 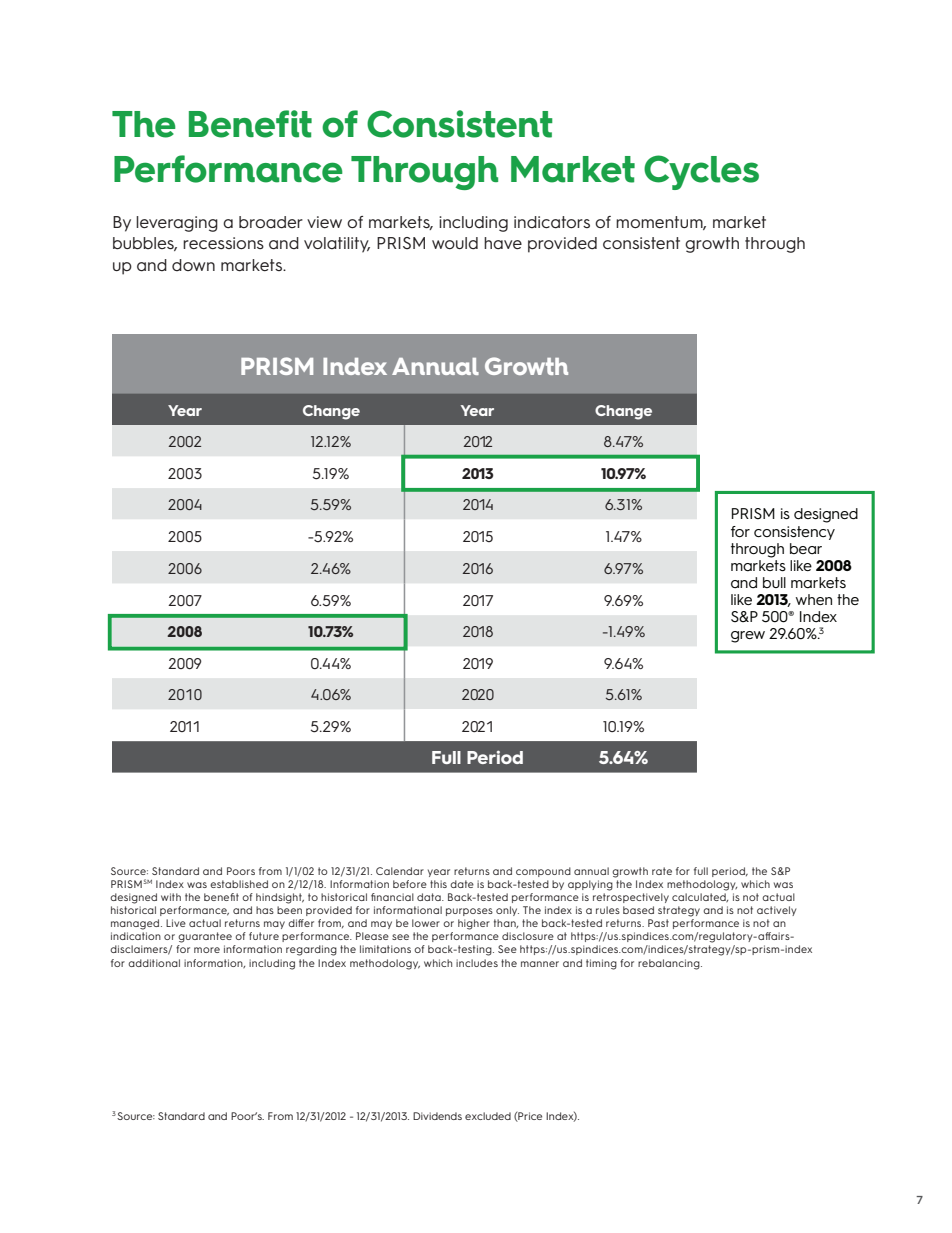 I want to click on established, so click(x=239, y=884).
